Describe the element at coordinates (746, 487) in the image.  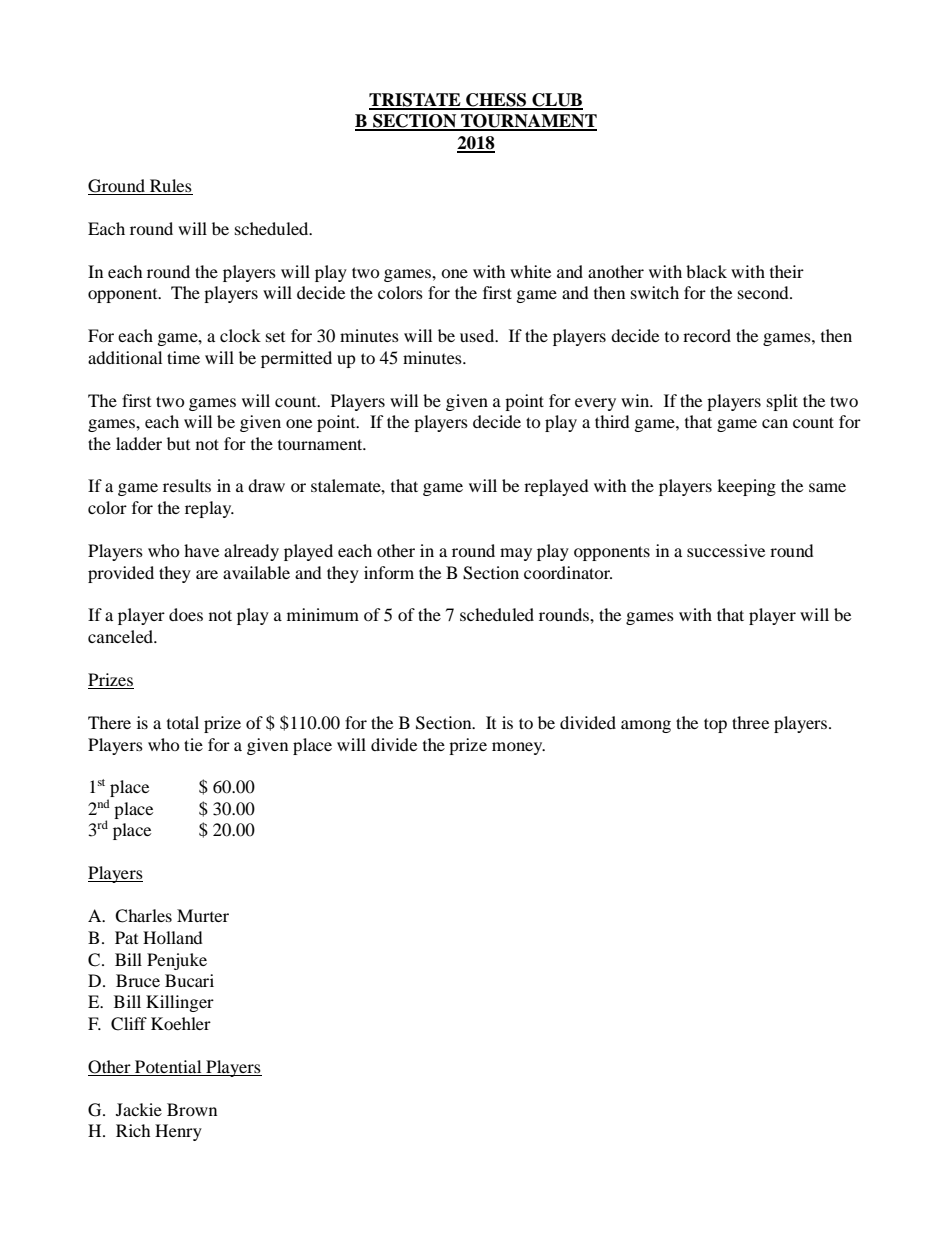
I see `keeping` at that location.
